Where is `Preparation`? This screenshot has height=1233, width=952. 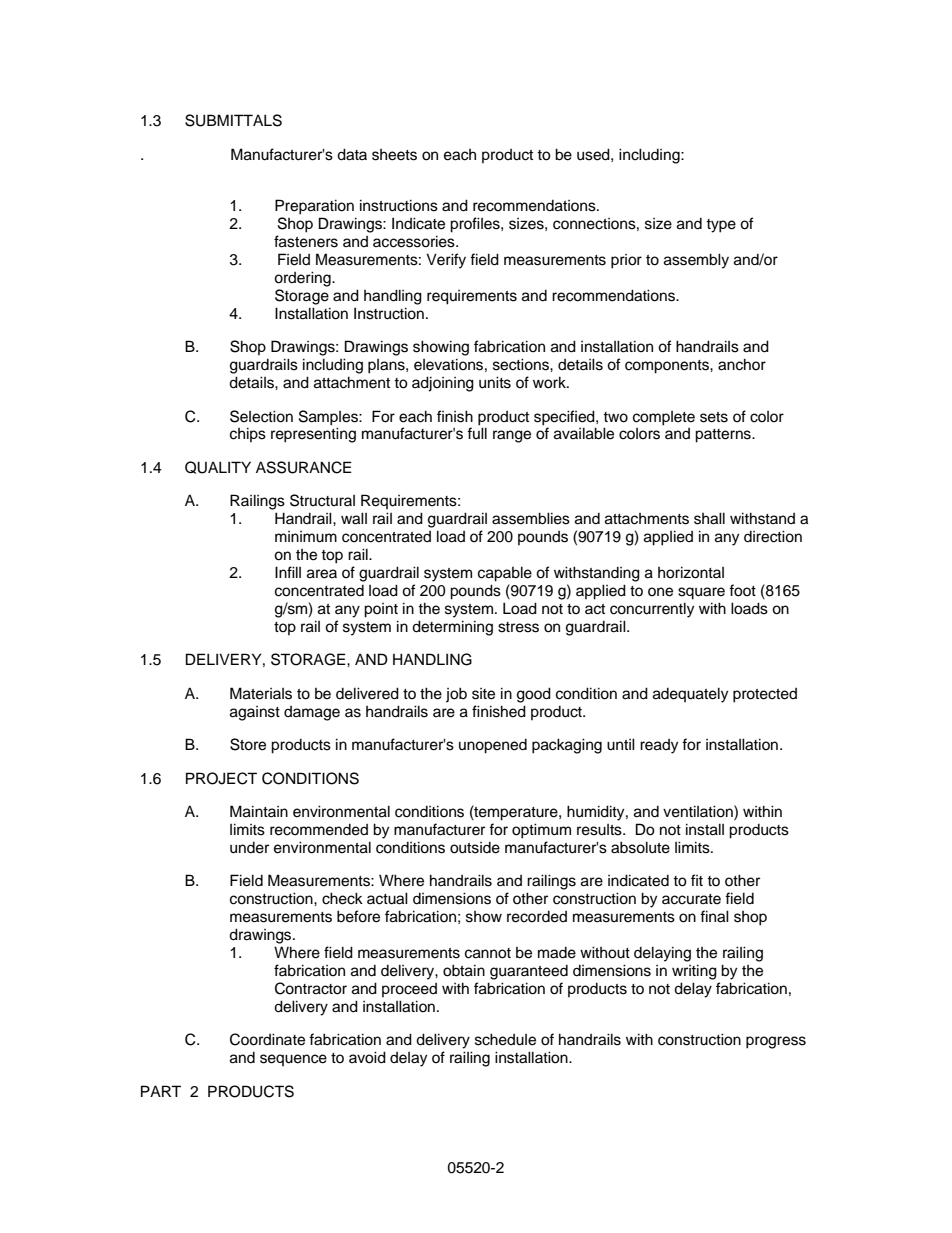
Preparation is located at coordinates (314, 207).
